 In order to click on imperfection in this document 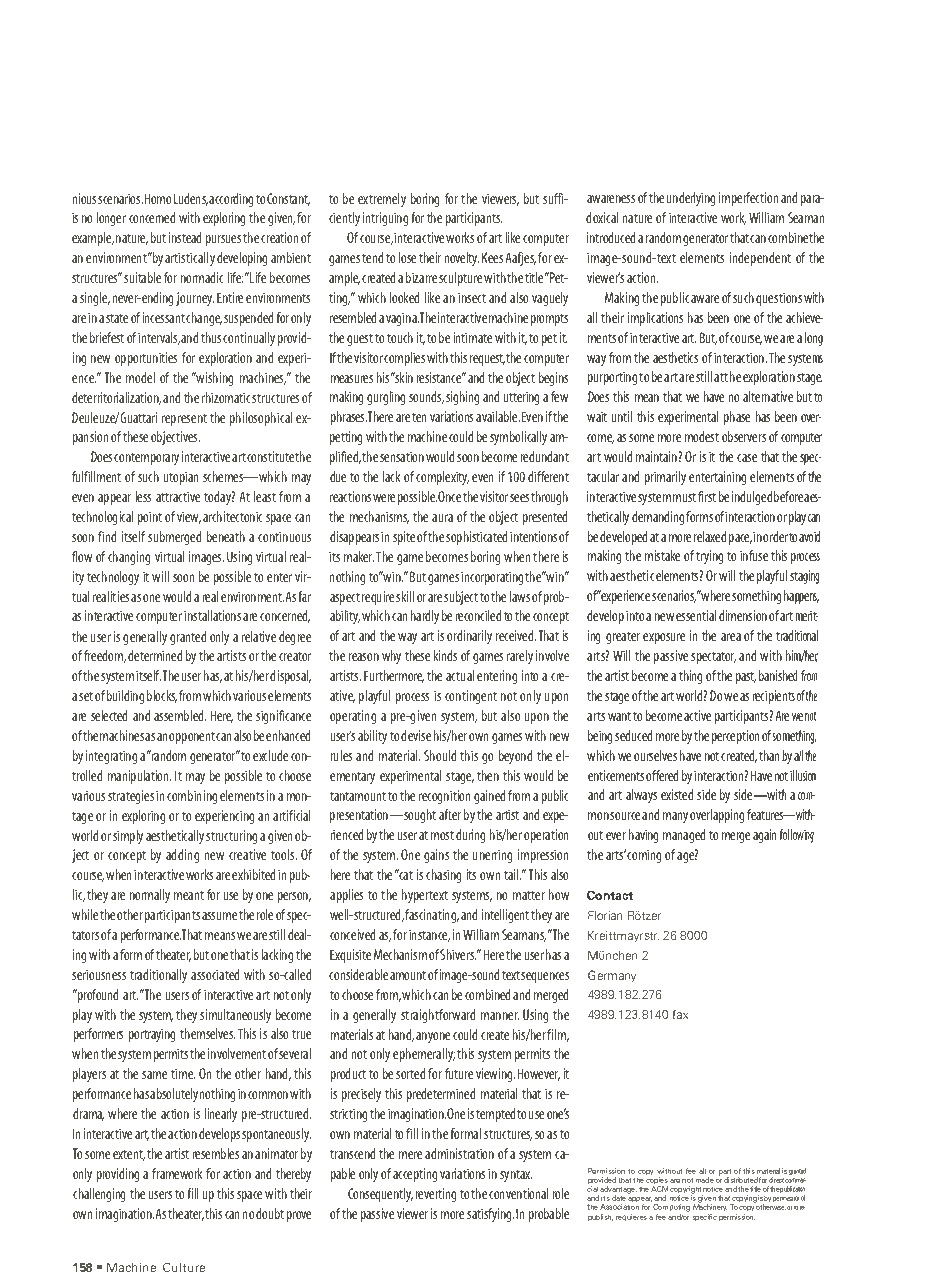, I will do `click(748, 199)`.
